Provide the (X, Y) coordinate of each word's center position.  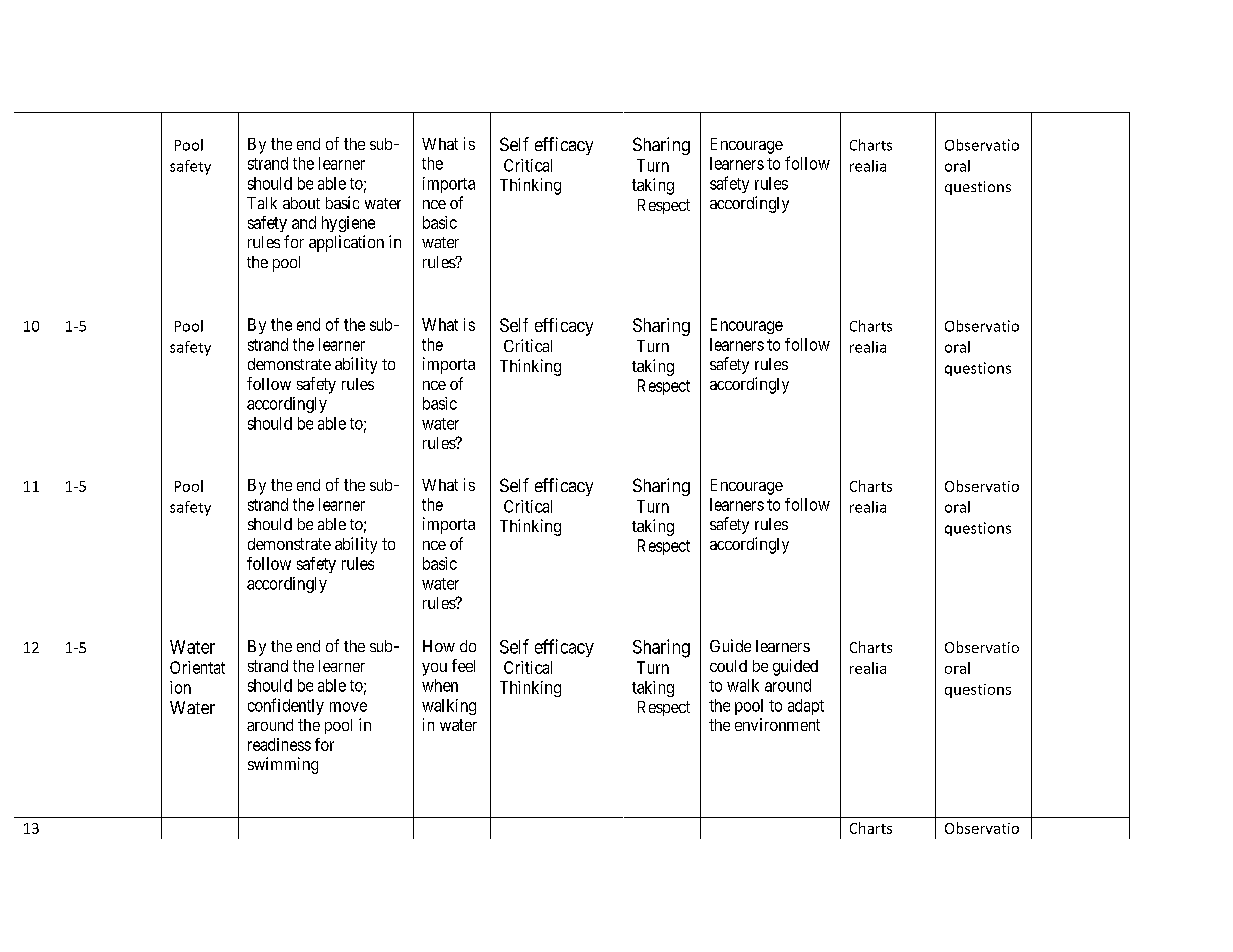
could (728, 666)
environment (777, 724)
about (301, 203)
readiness (279, 744)
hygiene (348, 224)
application (346, 243)
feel (463, 665)
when (440, 685)
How (439, 646)
